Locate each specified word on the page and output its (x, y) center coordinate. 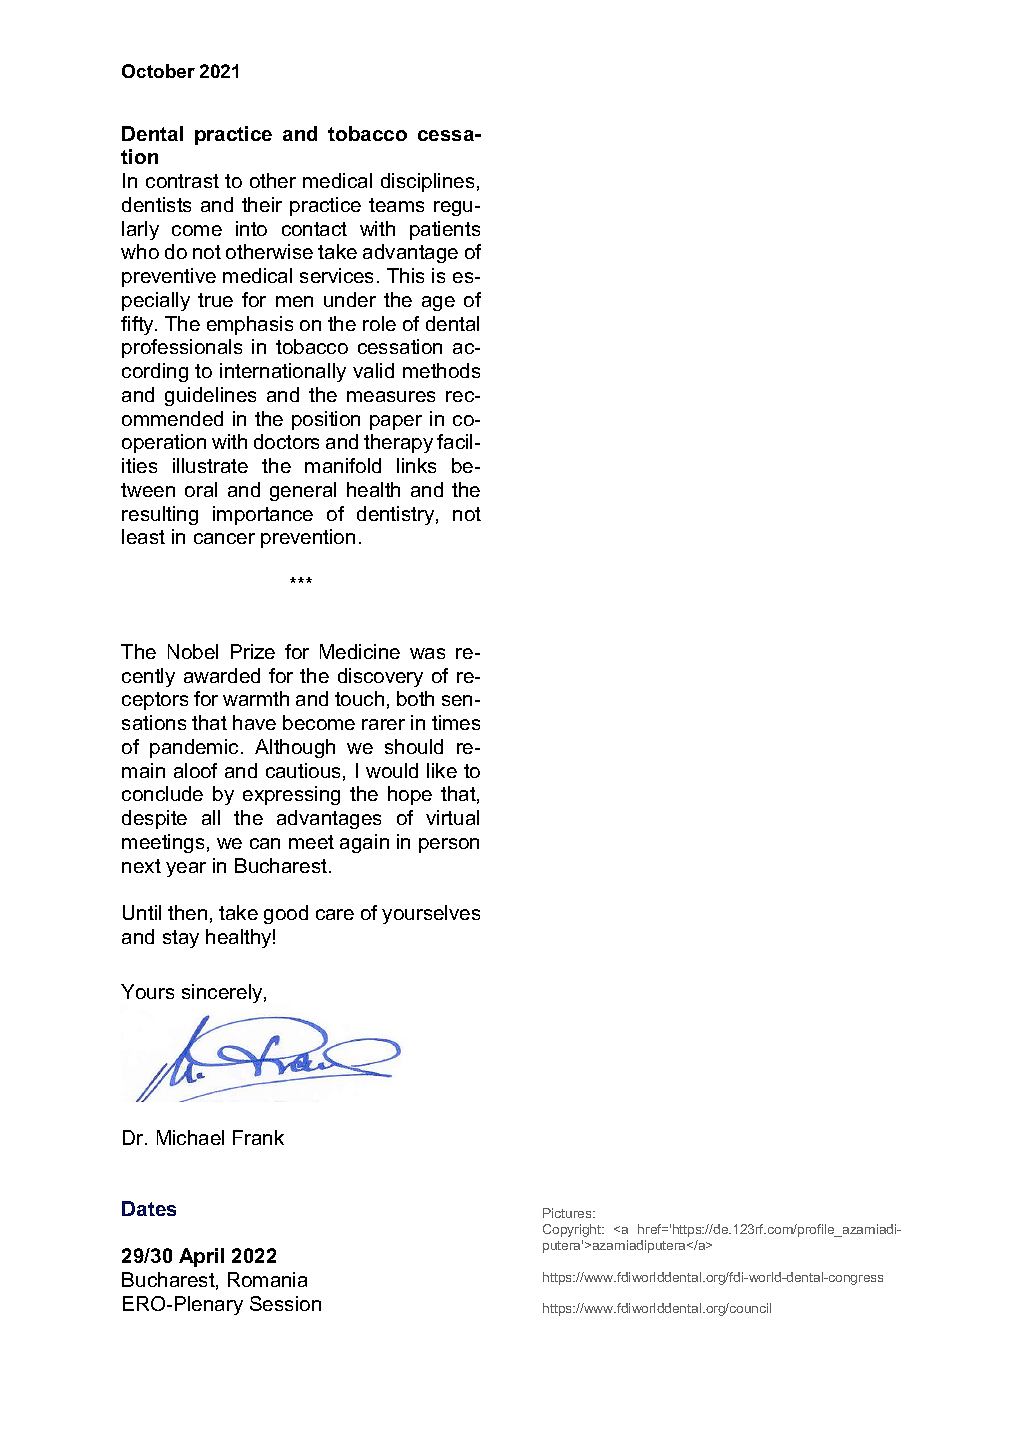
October (158, 71)
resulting (160, 515)
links (416, 465)
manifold (343, 465)
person (449, 845)
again (364, 843)
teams (396, 205)
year (186, 869)
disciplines (427, 182)
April (201, 1257)
